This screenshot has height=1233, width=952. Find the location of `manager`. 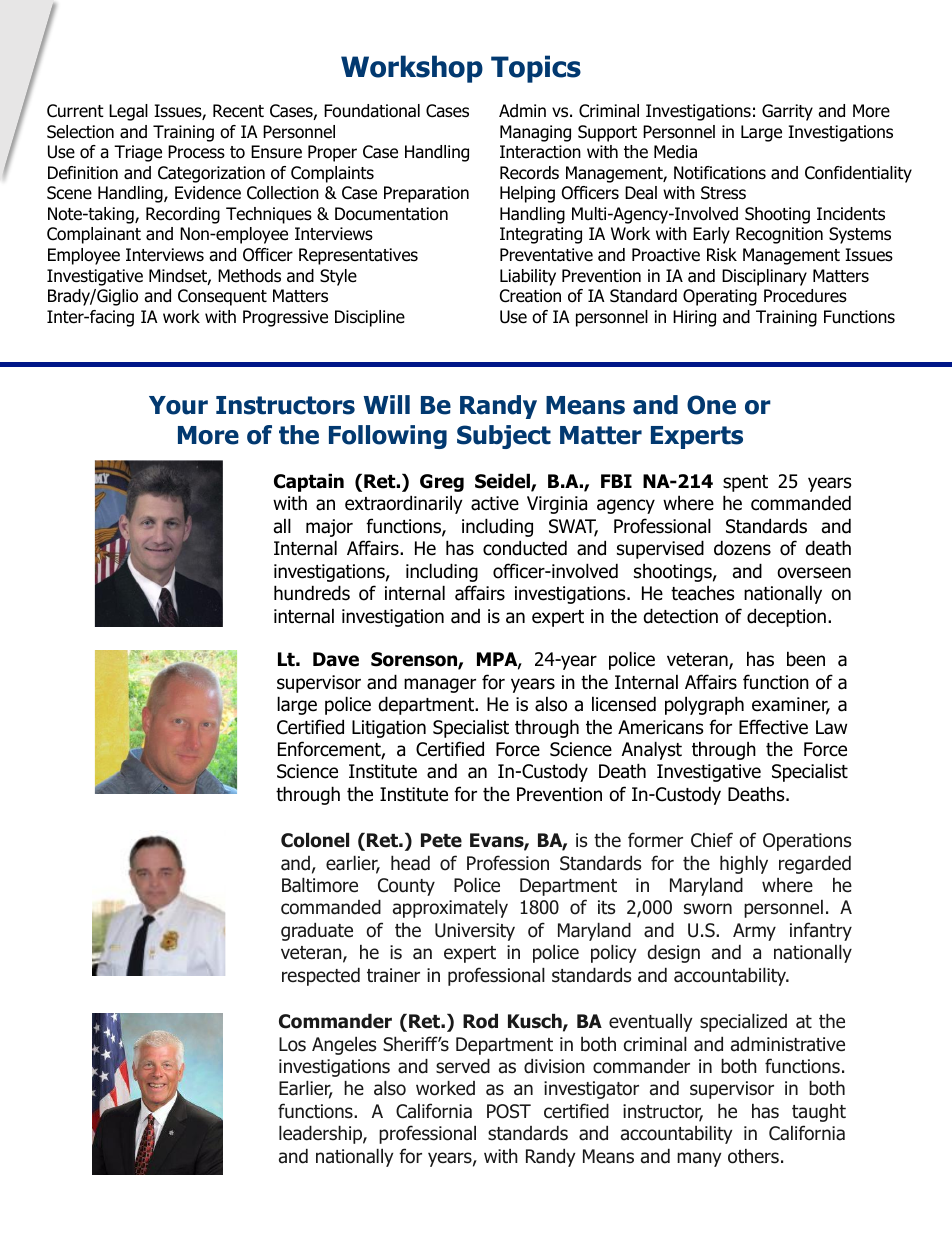

manager is located at coordinates (440, 685).
